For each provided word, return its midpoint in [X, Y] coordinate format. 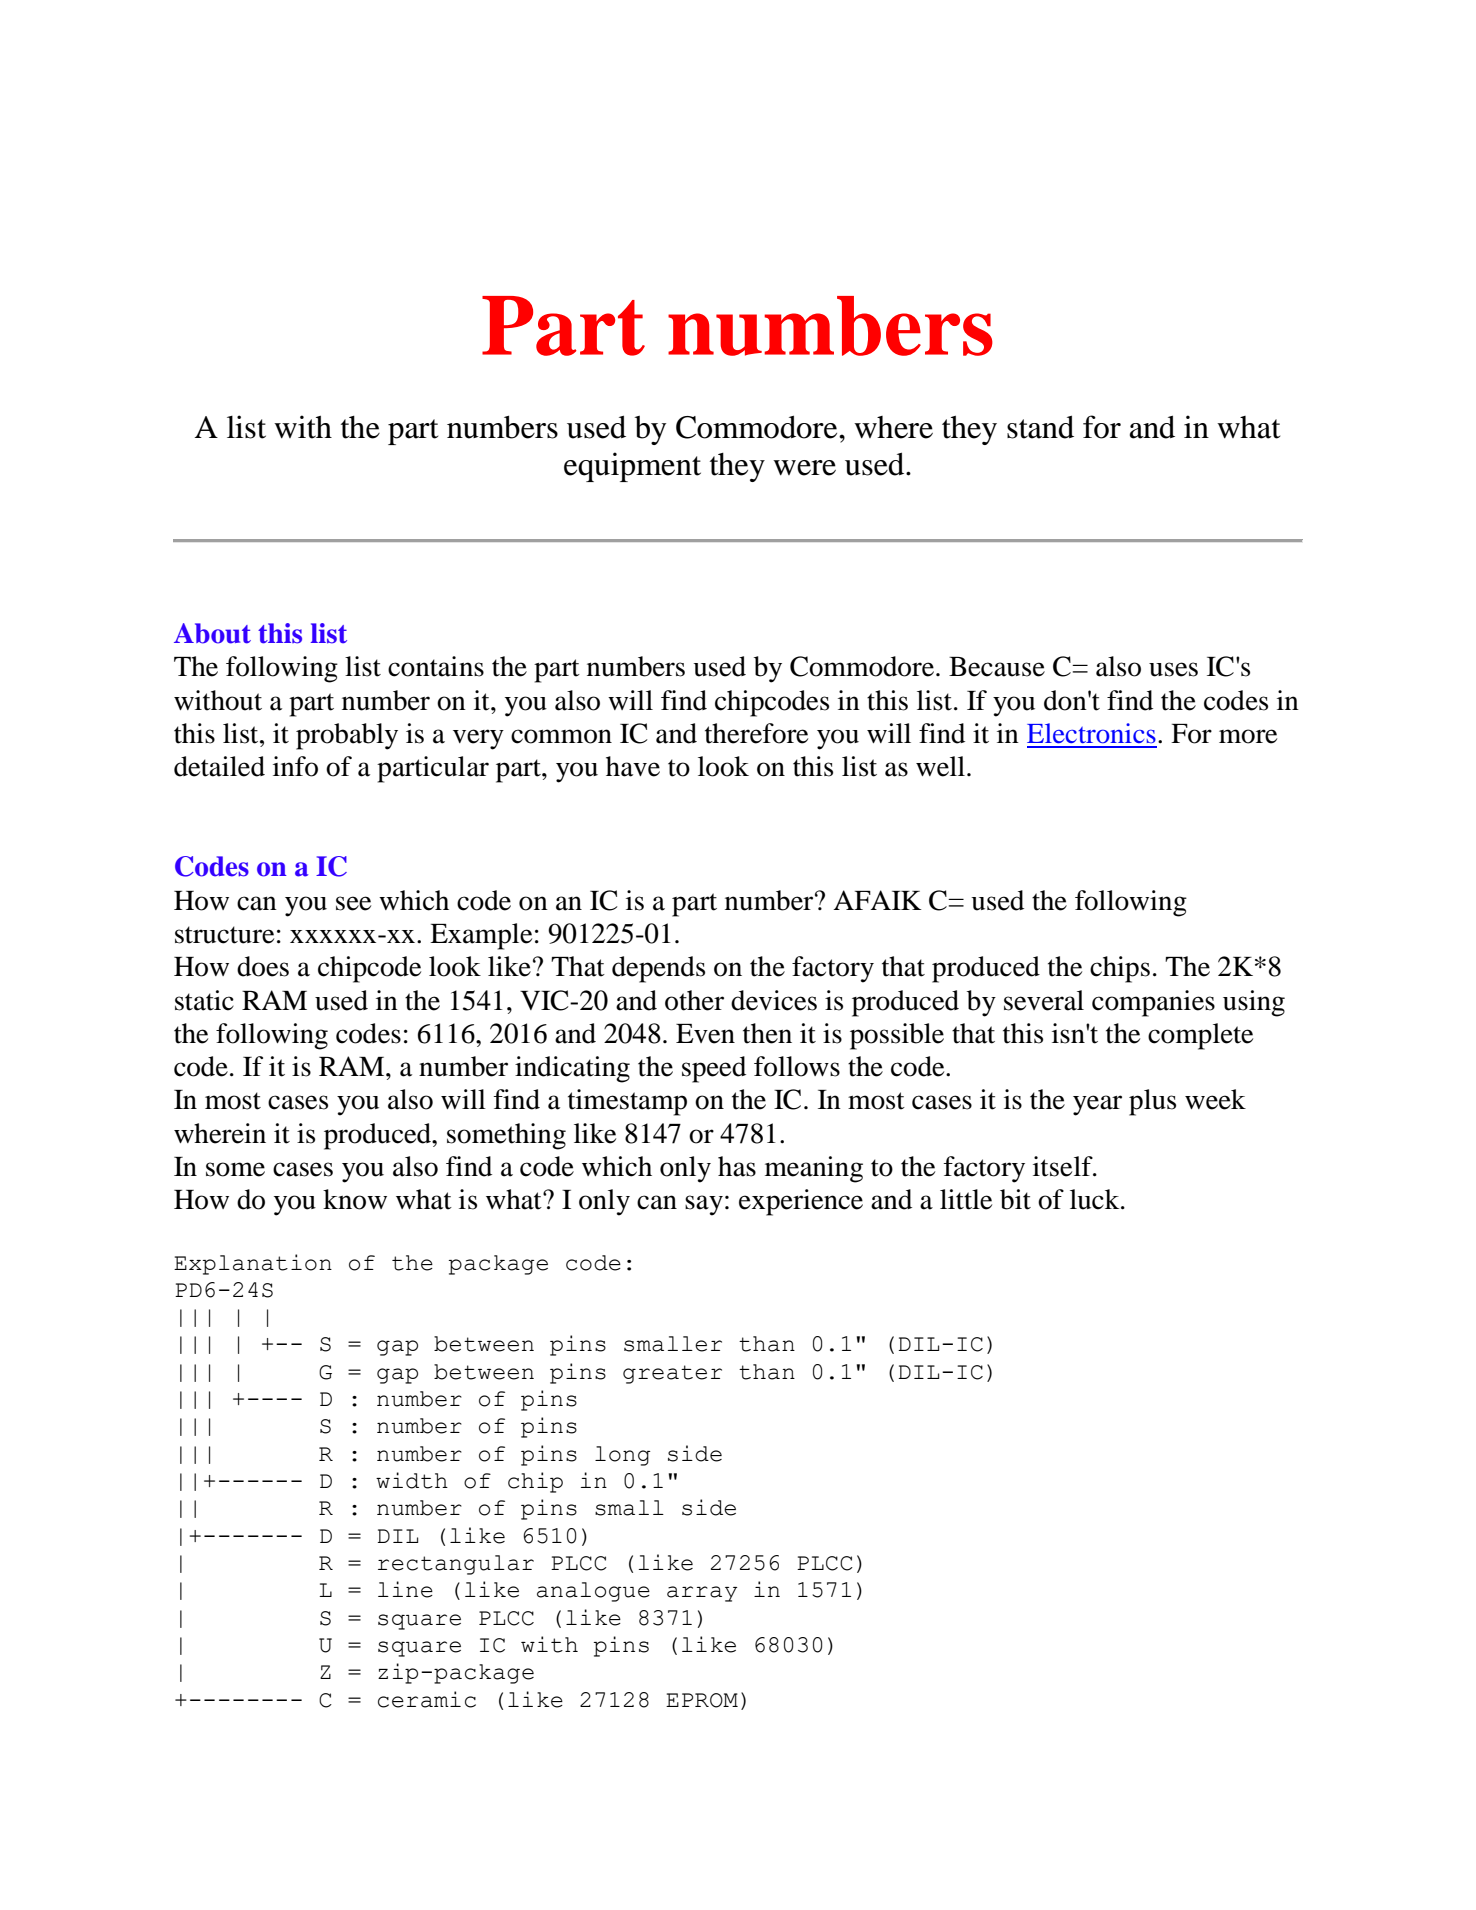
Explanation [253, 1264]
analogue [593, 1592]
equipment [632, 467]
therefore [756, 733]
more [1248, 736]
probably [347, 736]
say [704, 1205]
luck [1096, 1199]
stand [1040, 427]
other [694, 1000]
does [263, 966]
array [702, 1594]
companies [1153, 1003]
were [804, 468]
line [405, 1589]
